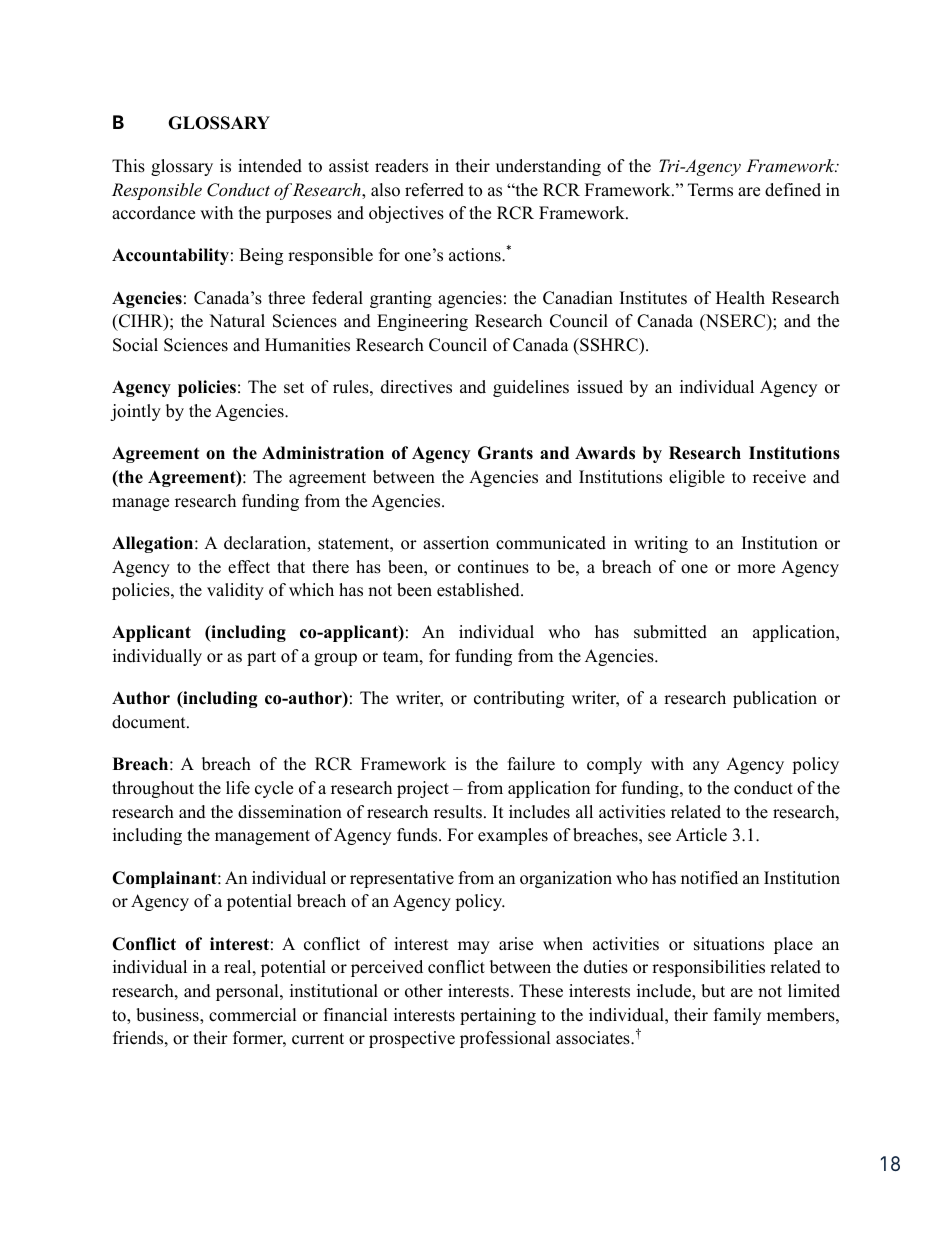 This image has width=952, height=1233. Describe the element at coordinates (253, 1015) in the image. I see `commercial` at that location.
